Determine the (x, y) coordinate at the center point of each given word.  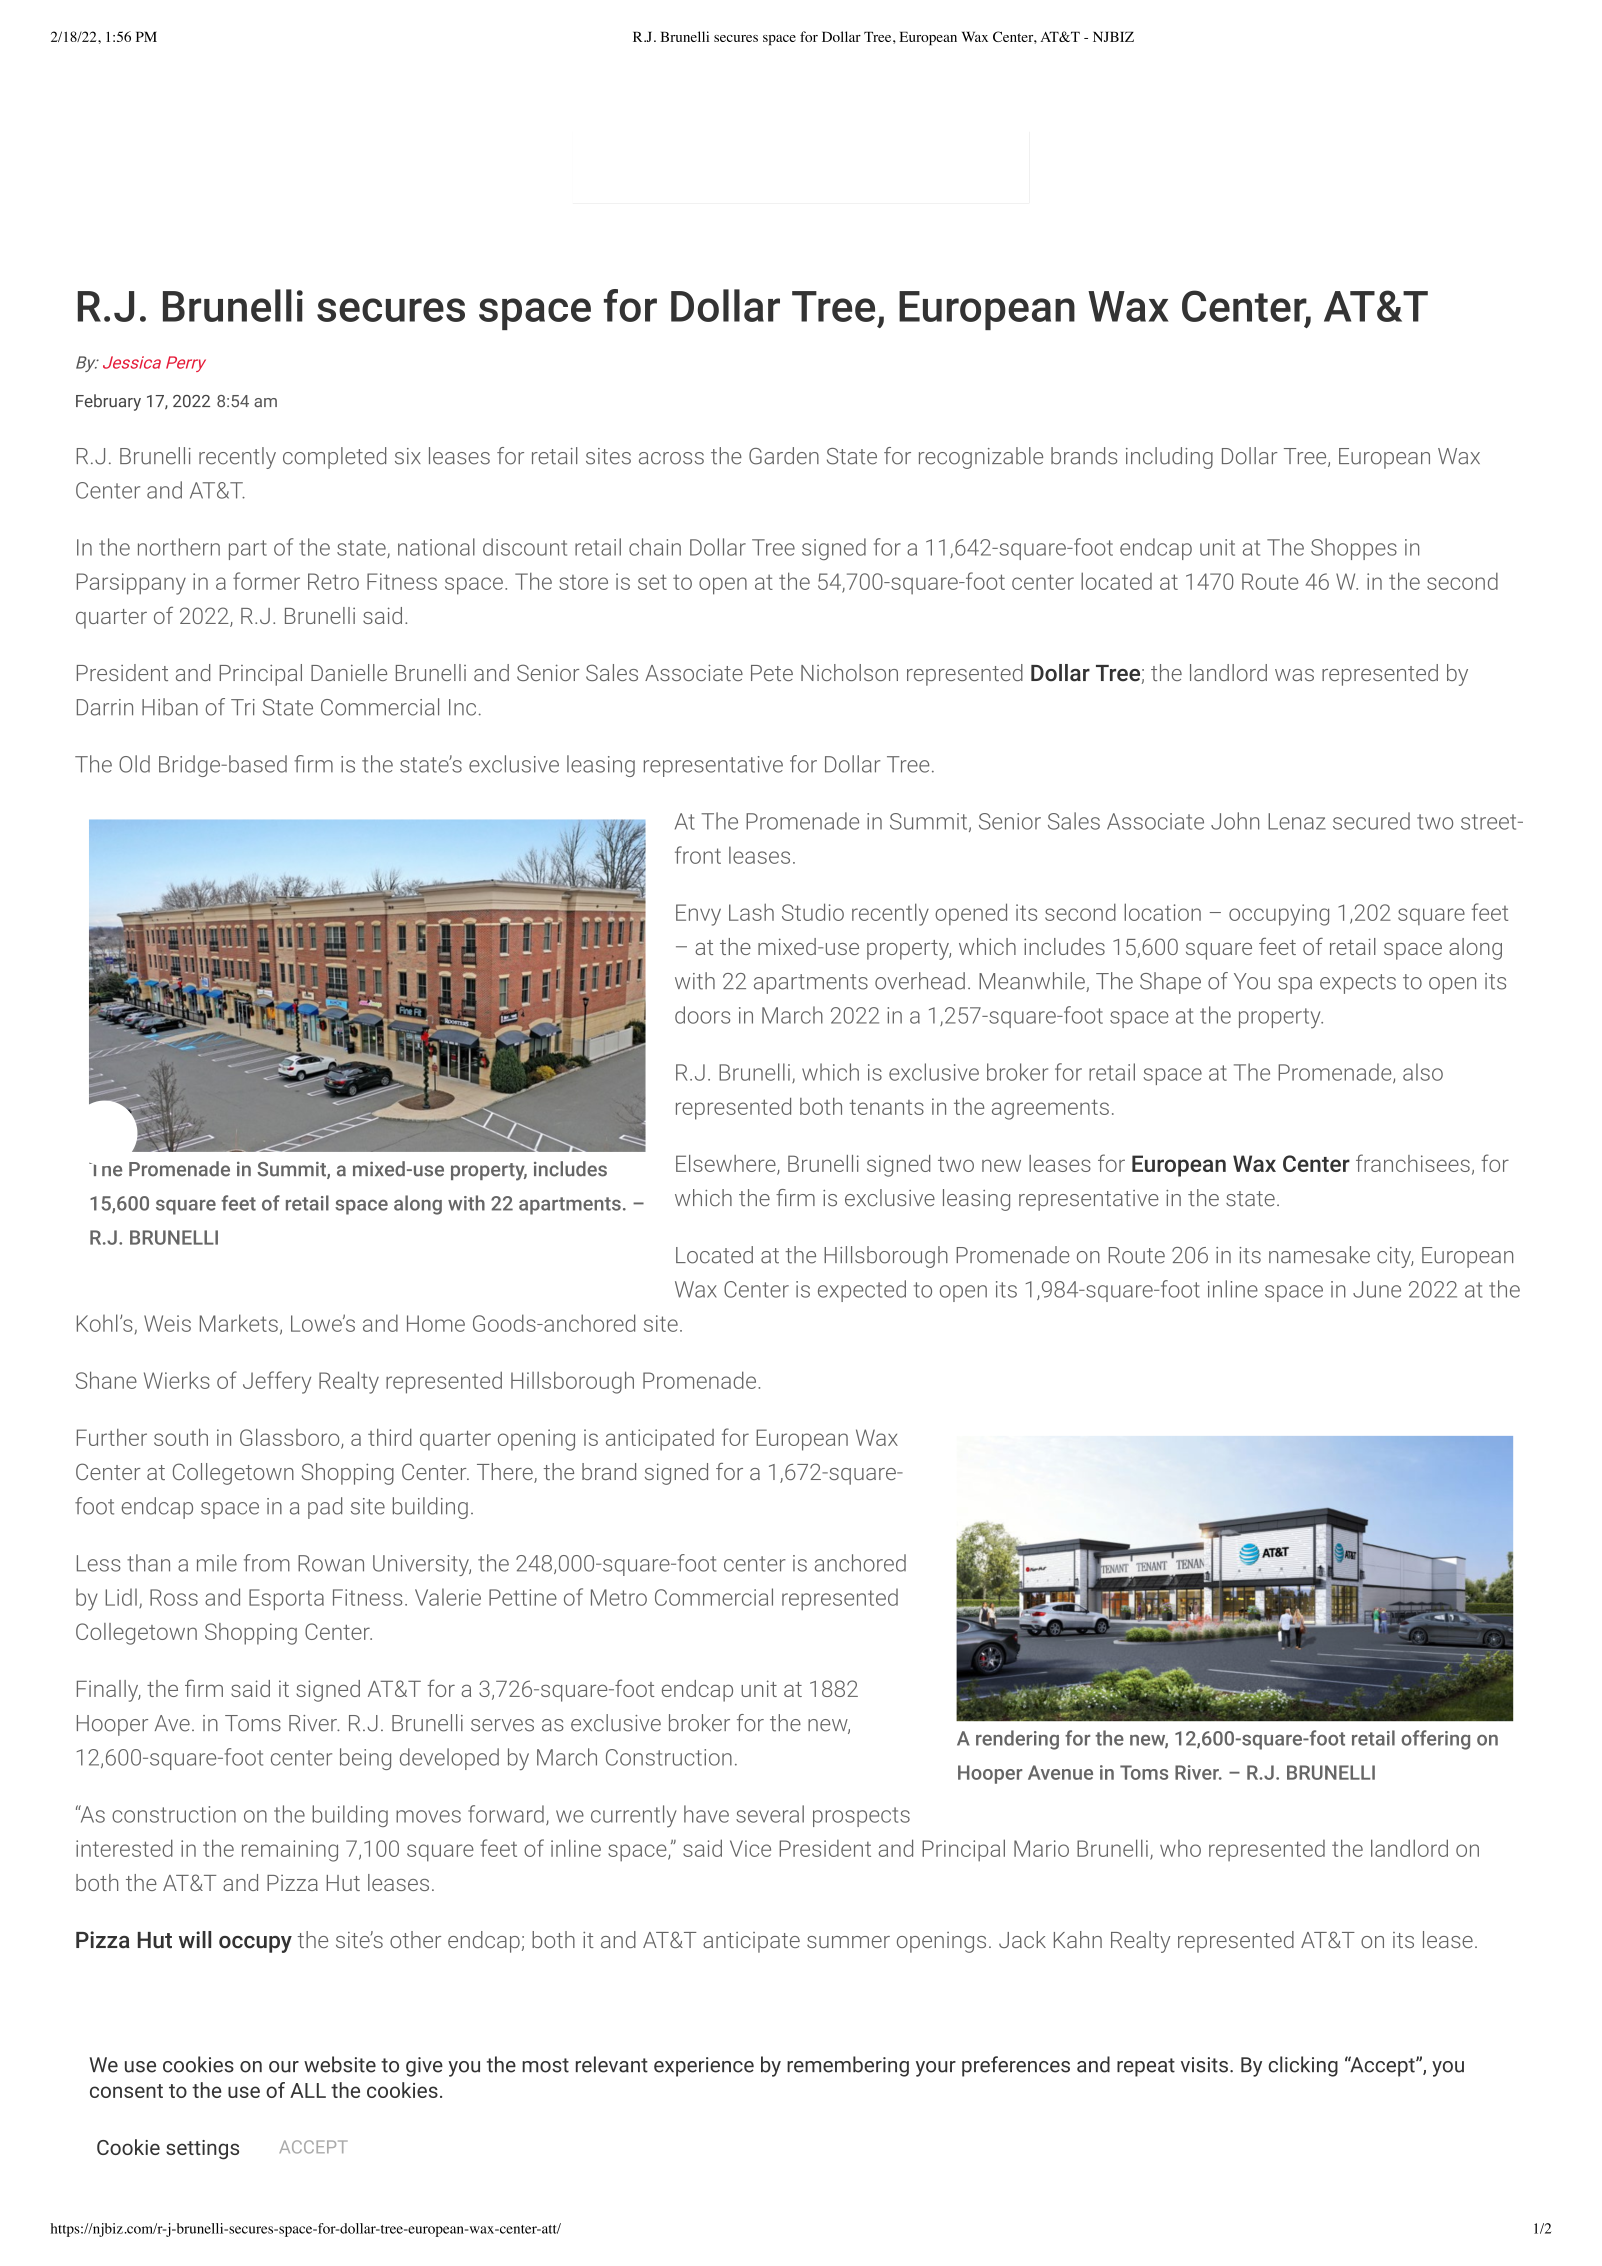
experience (704, 2067)
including (1169, 458)
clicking (1303, 2066)
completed (334, 458)
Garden (784, 456)
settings (202, 2150)
